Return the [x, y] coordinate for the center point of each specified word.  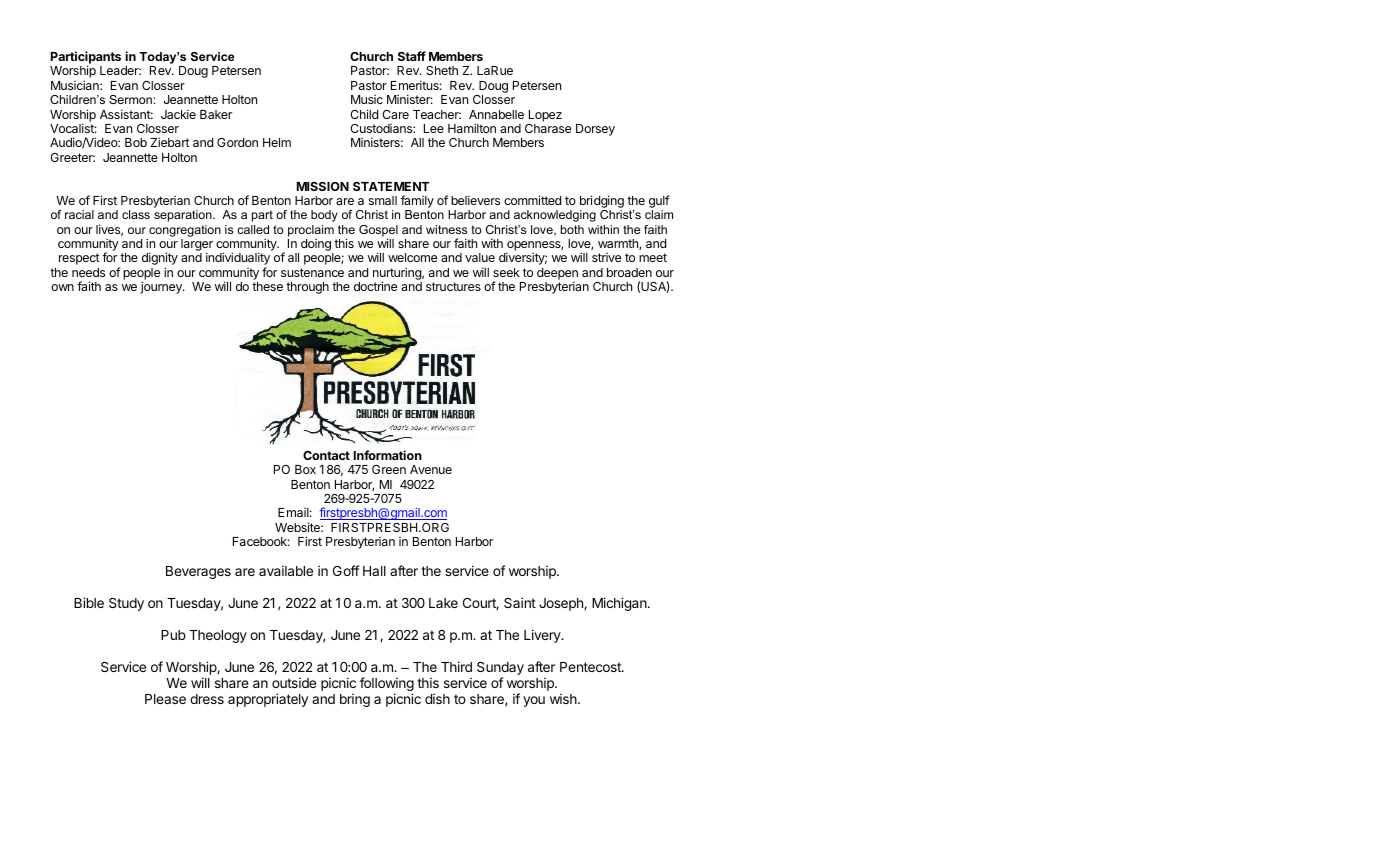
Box [305, 469]
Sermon [130, 99]
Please [165, 699]
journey [162, 287]
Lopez [545, 116]
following [387, 685]
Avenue [431, 469]
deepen [557, 275]
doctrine [375, 286]
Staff [412, 56]
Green [389, 469]
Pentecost [591, 667]
